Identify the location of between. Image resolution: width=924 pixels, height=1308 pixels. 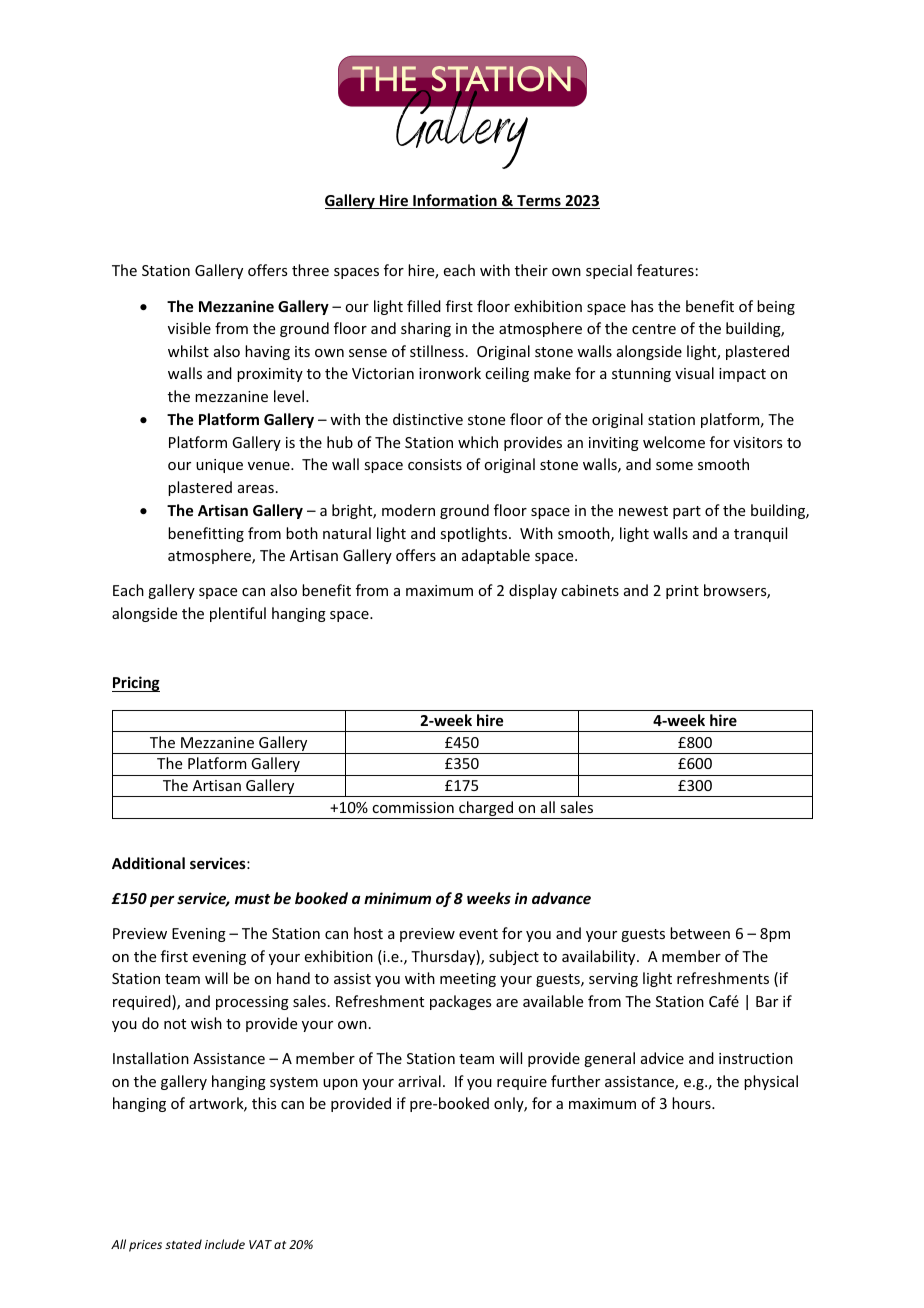
(700, 933).
